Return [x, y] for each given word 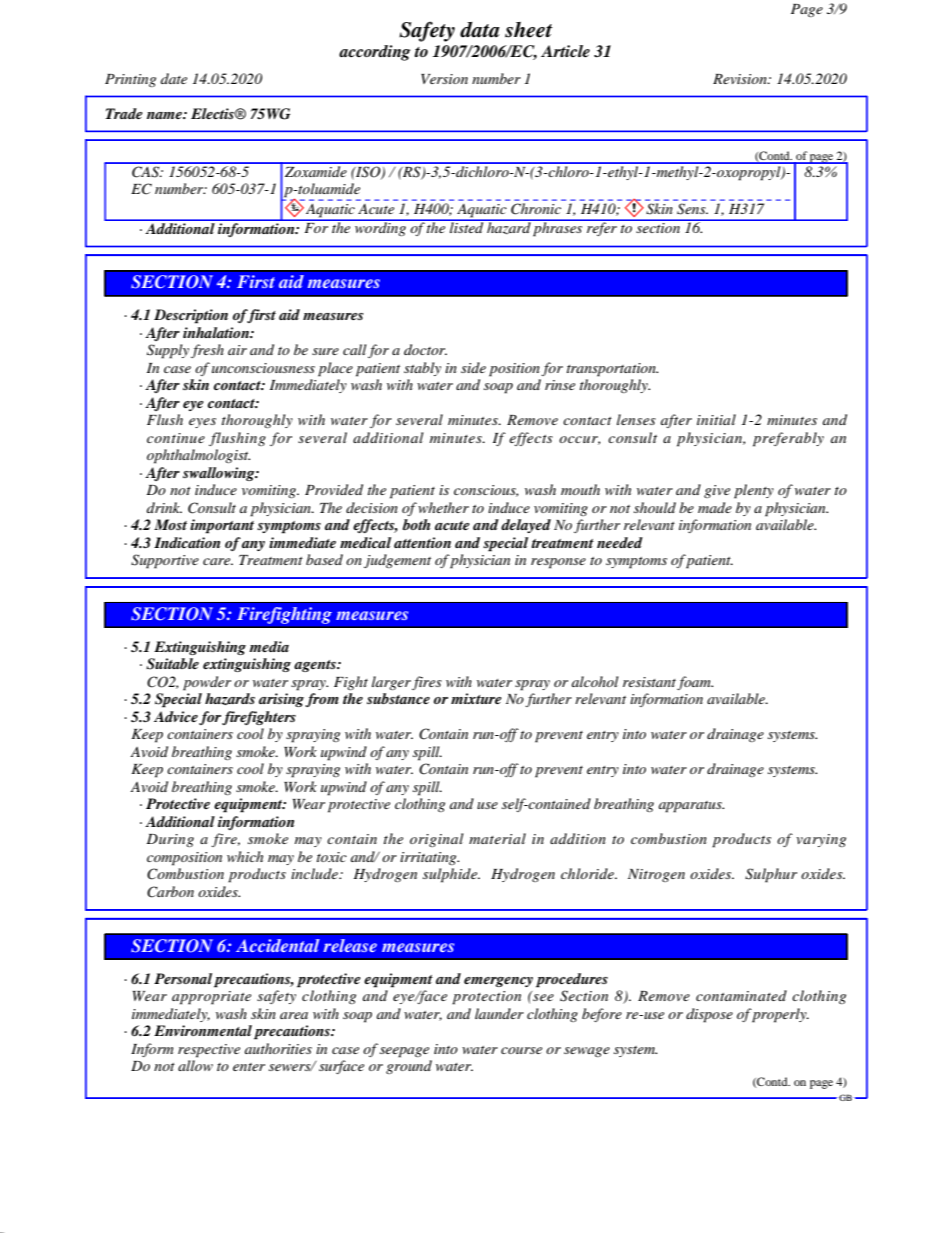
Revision [741, 79]
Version [444, 79]
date [174, 78]
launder [499, 1013]
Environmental [203, 1030]
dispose [709, 1015]
